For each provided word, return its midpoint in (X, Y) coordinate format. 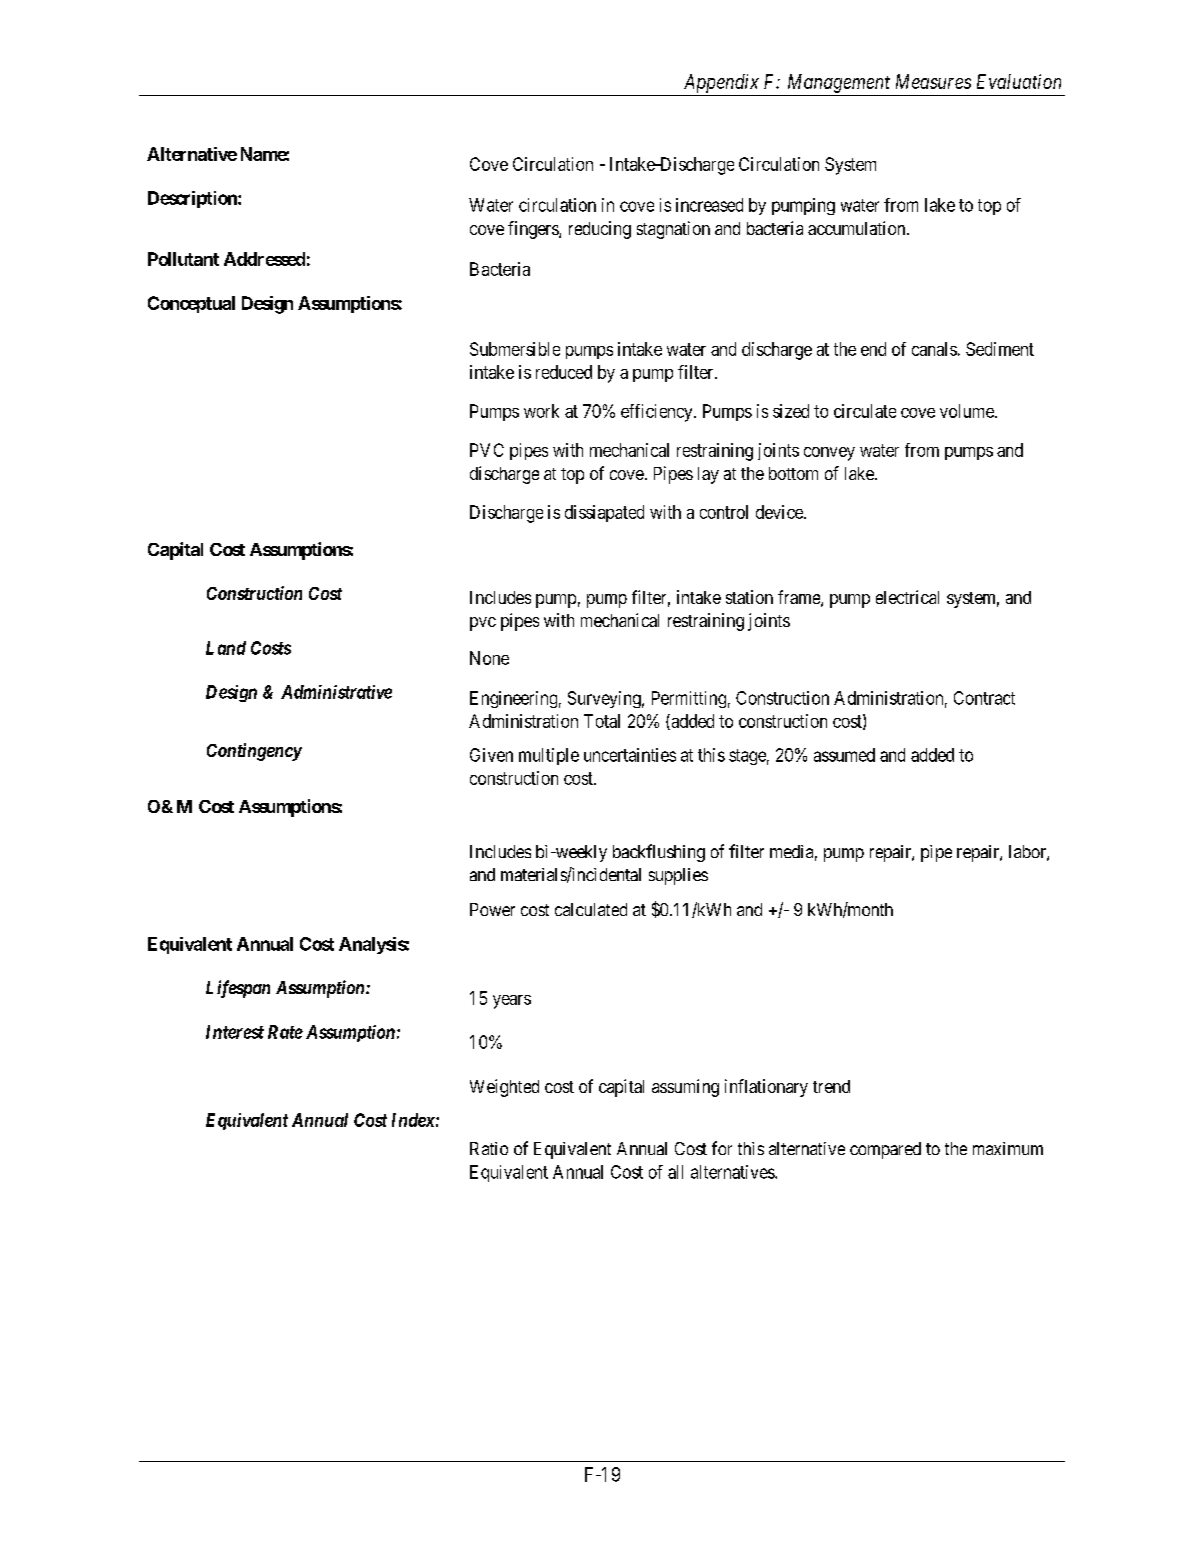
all (675, 1172)
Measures (933, 81)
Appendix (721, 83)
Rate (285, 1032)
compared (885, 1150)
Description (193, 199)
